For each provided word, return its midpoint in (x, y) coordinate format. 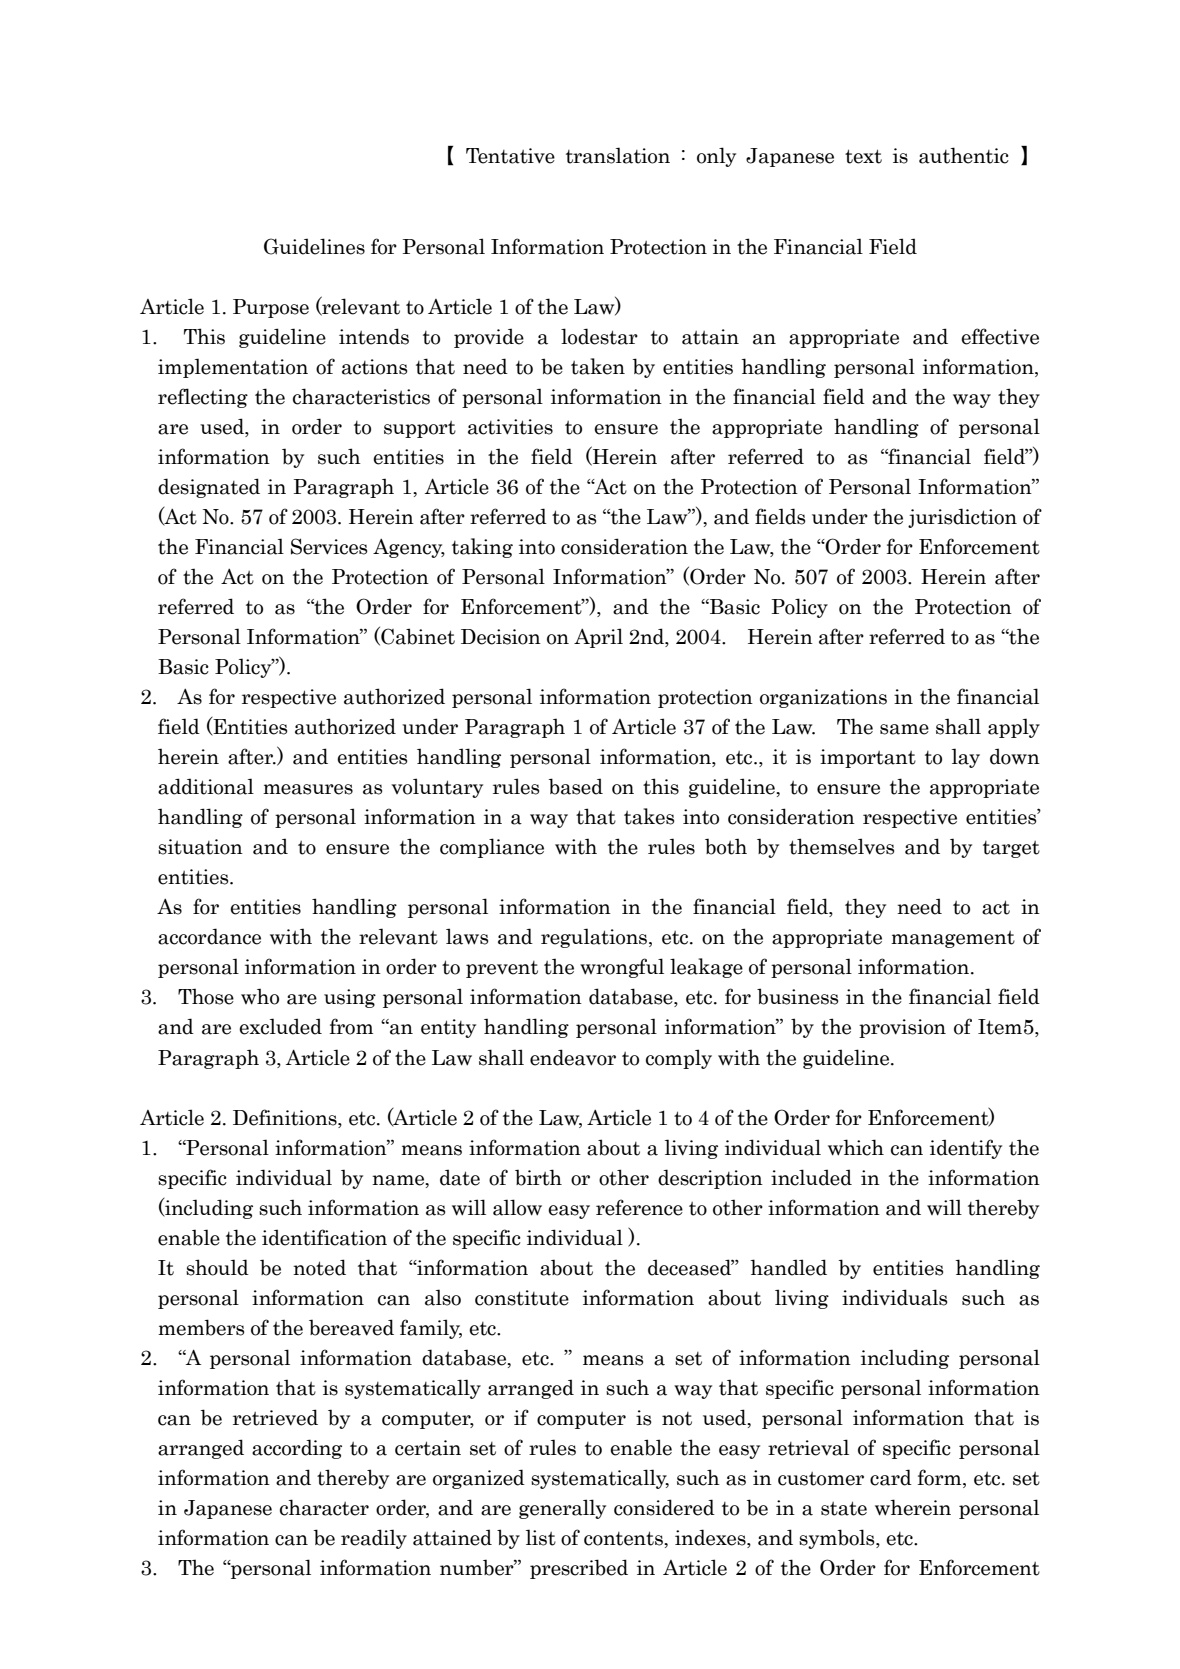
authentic (964, 155)
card (891, 1477)
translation (618, 155)
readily (374, 1539)
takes (649, 816)
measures (308, 789)
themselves (841, 846)
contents (624, 1538)
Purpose (271, 308)
